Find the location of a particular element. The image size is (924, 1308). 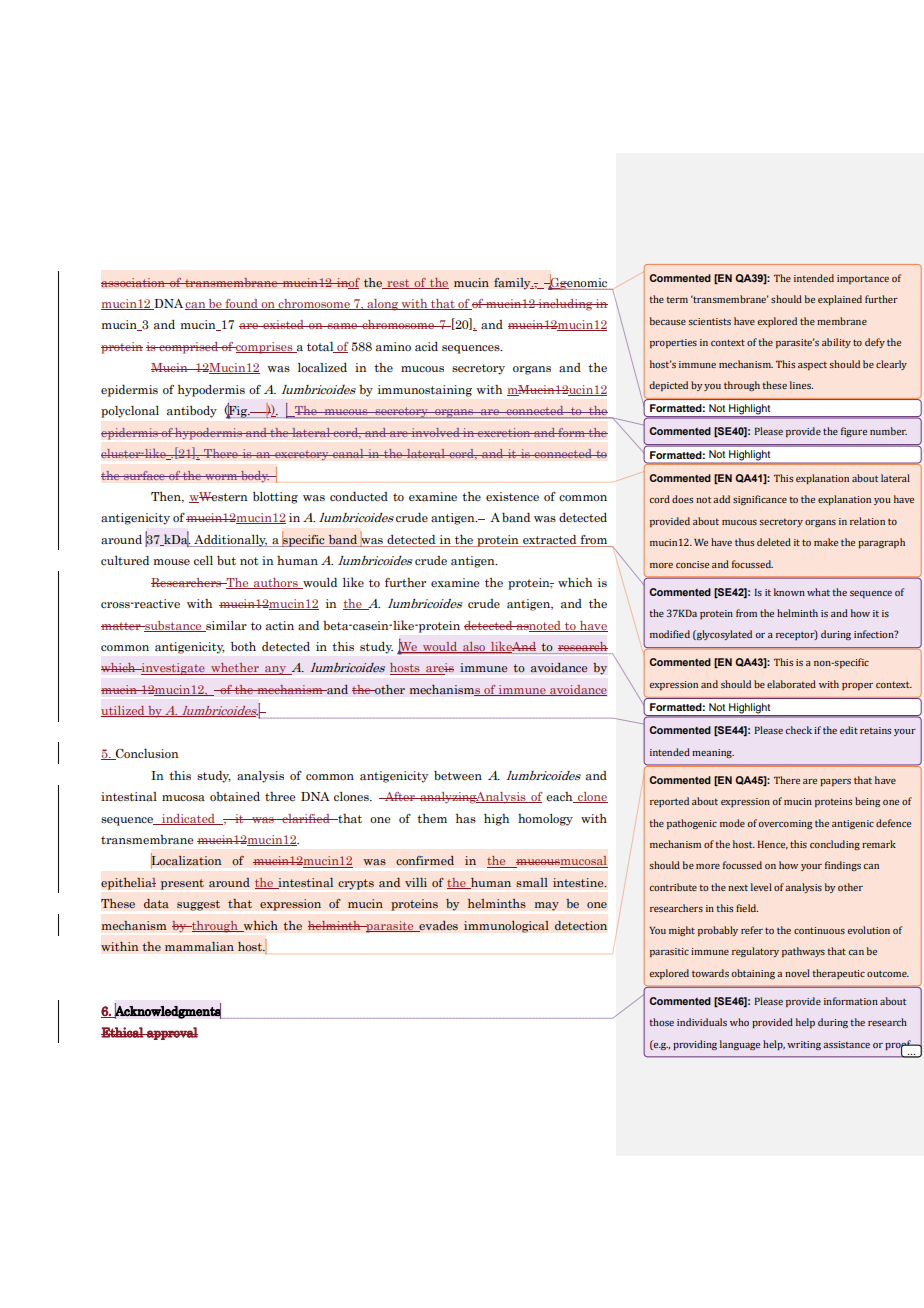

approval is located at coordinates (171, 1033).
